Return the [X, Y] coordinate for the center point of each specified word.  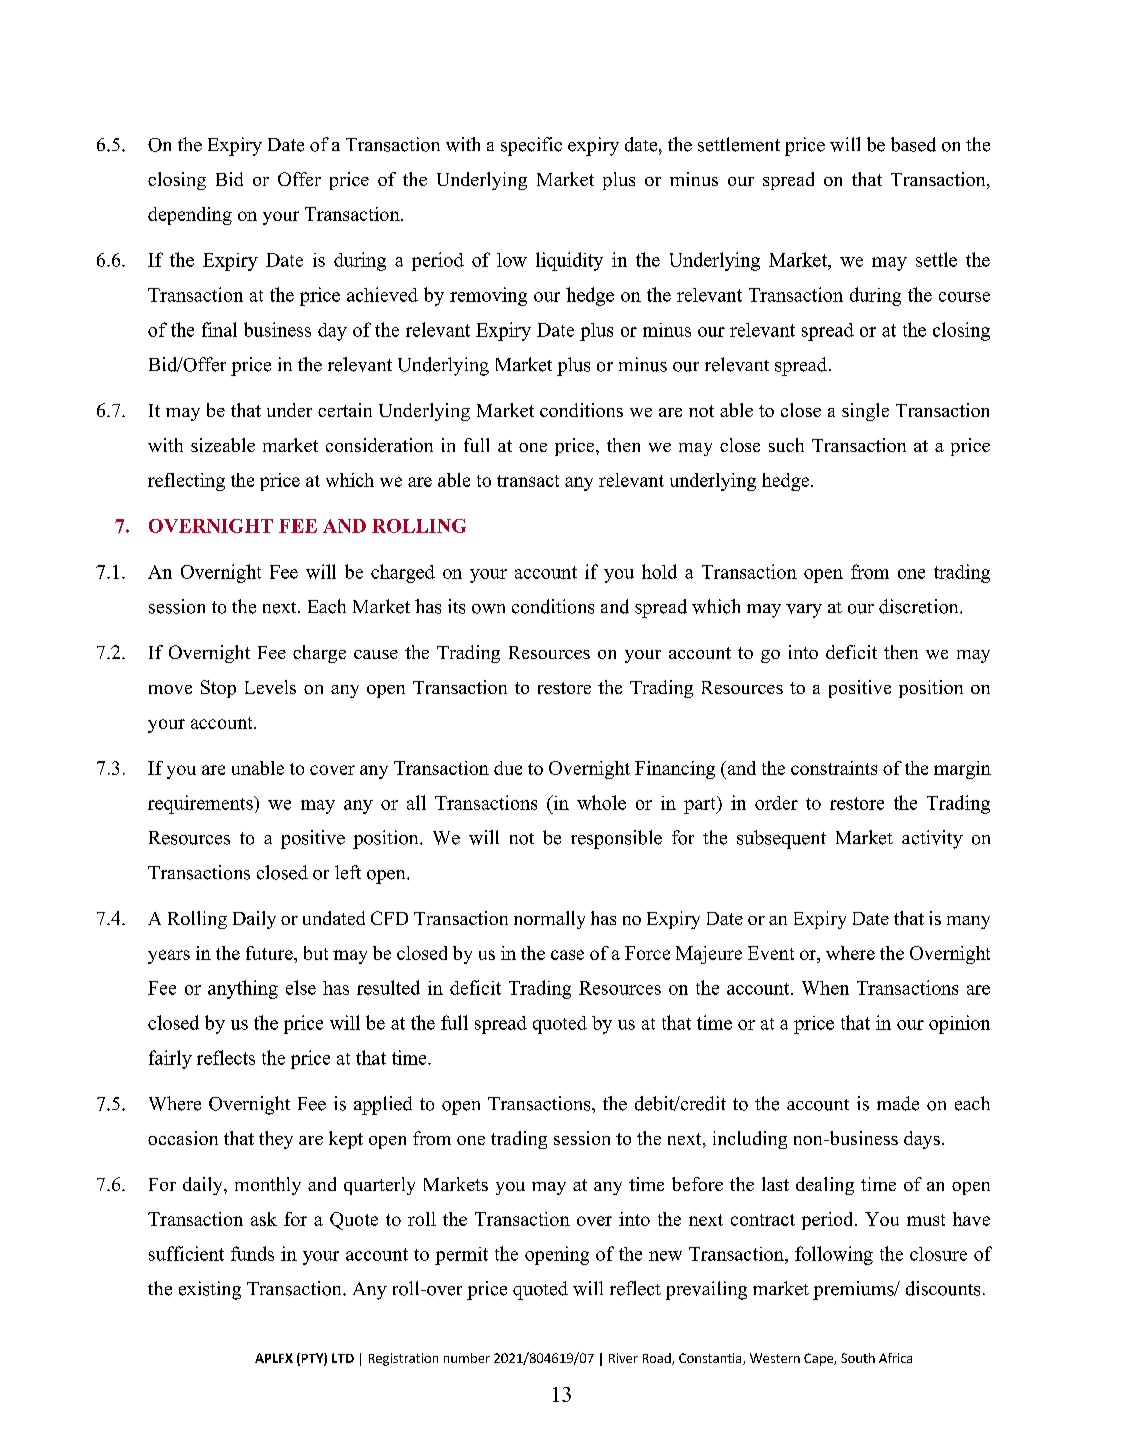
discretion [920, 606]
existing [210, 1290]
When [825, 988]
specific [531, 146]
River [623, 1358]
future [270, 953]
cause [376, 654]
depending [190, 216]
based [913, 144]
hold [659, 571]
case [567, 955]
